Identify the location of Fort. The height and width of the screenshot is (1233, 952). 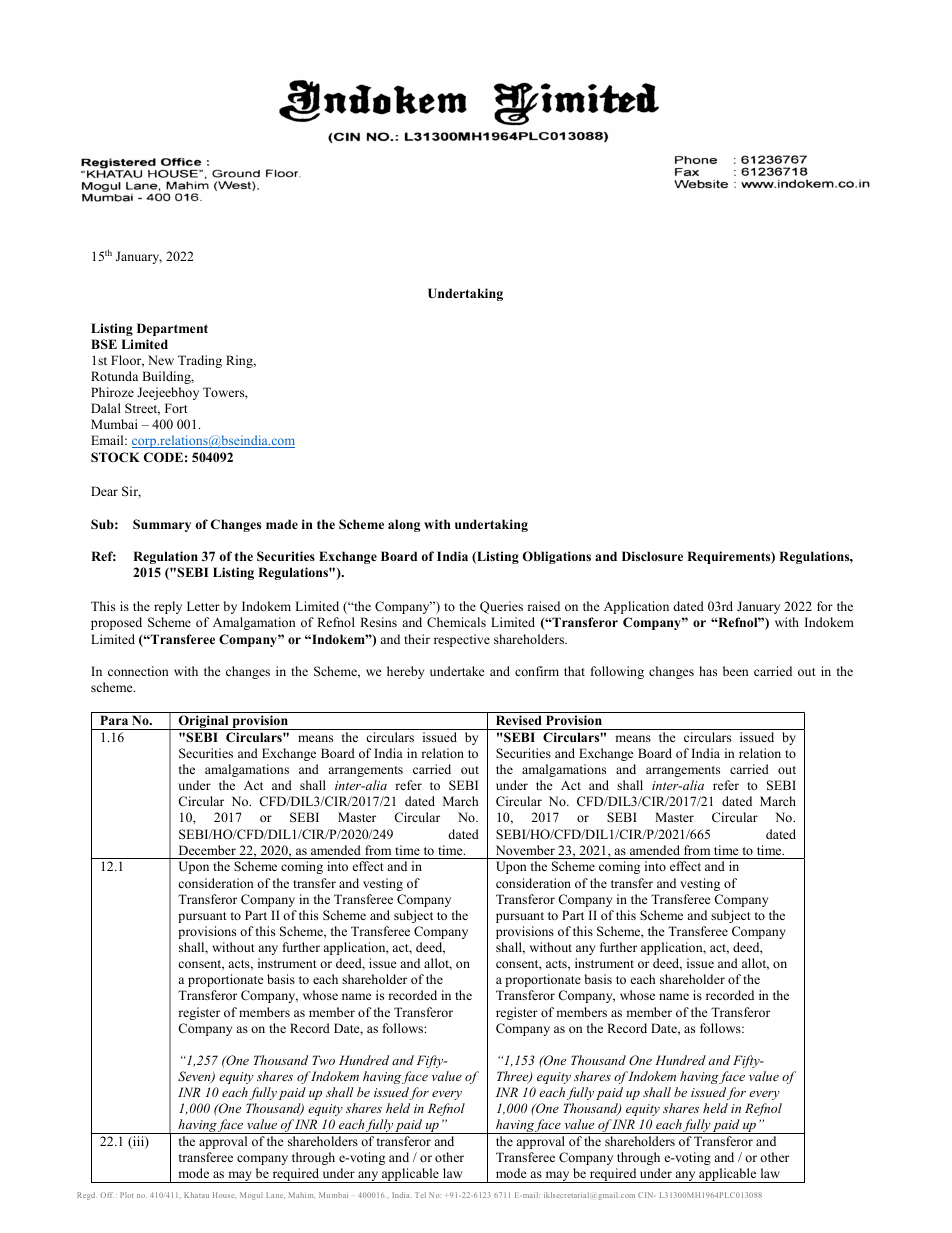
(176, 408).
